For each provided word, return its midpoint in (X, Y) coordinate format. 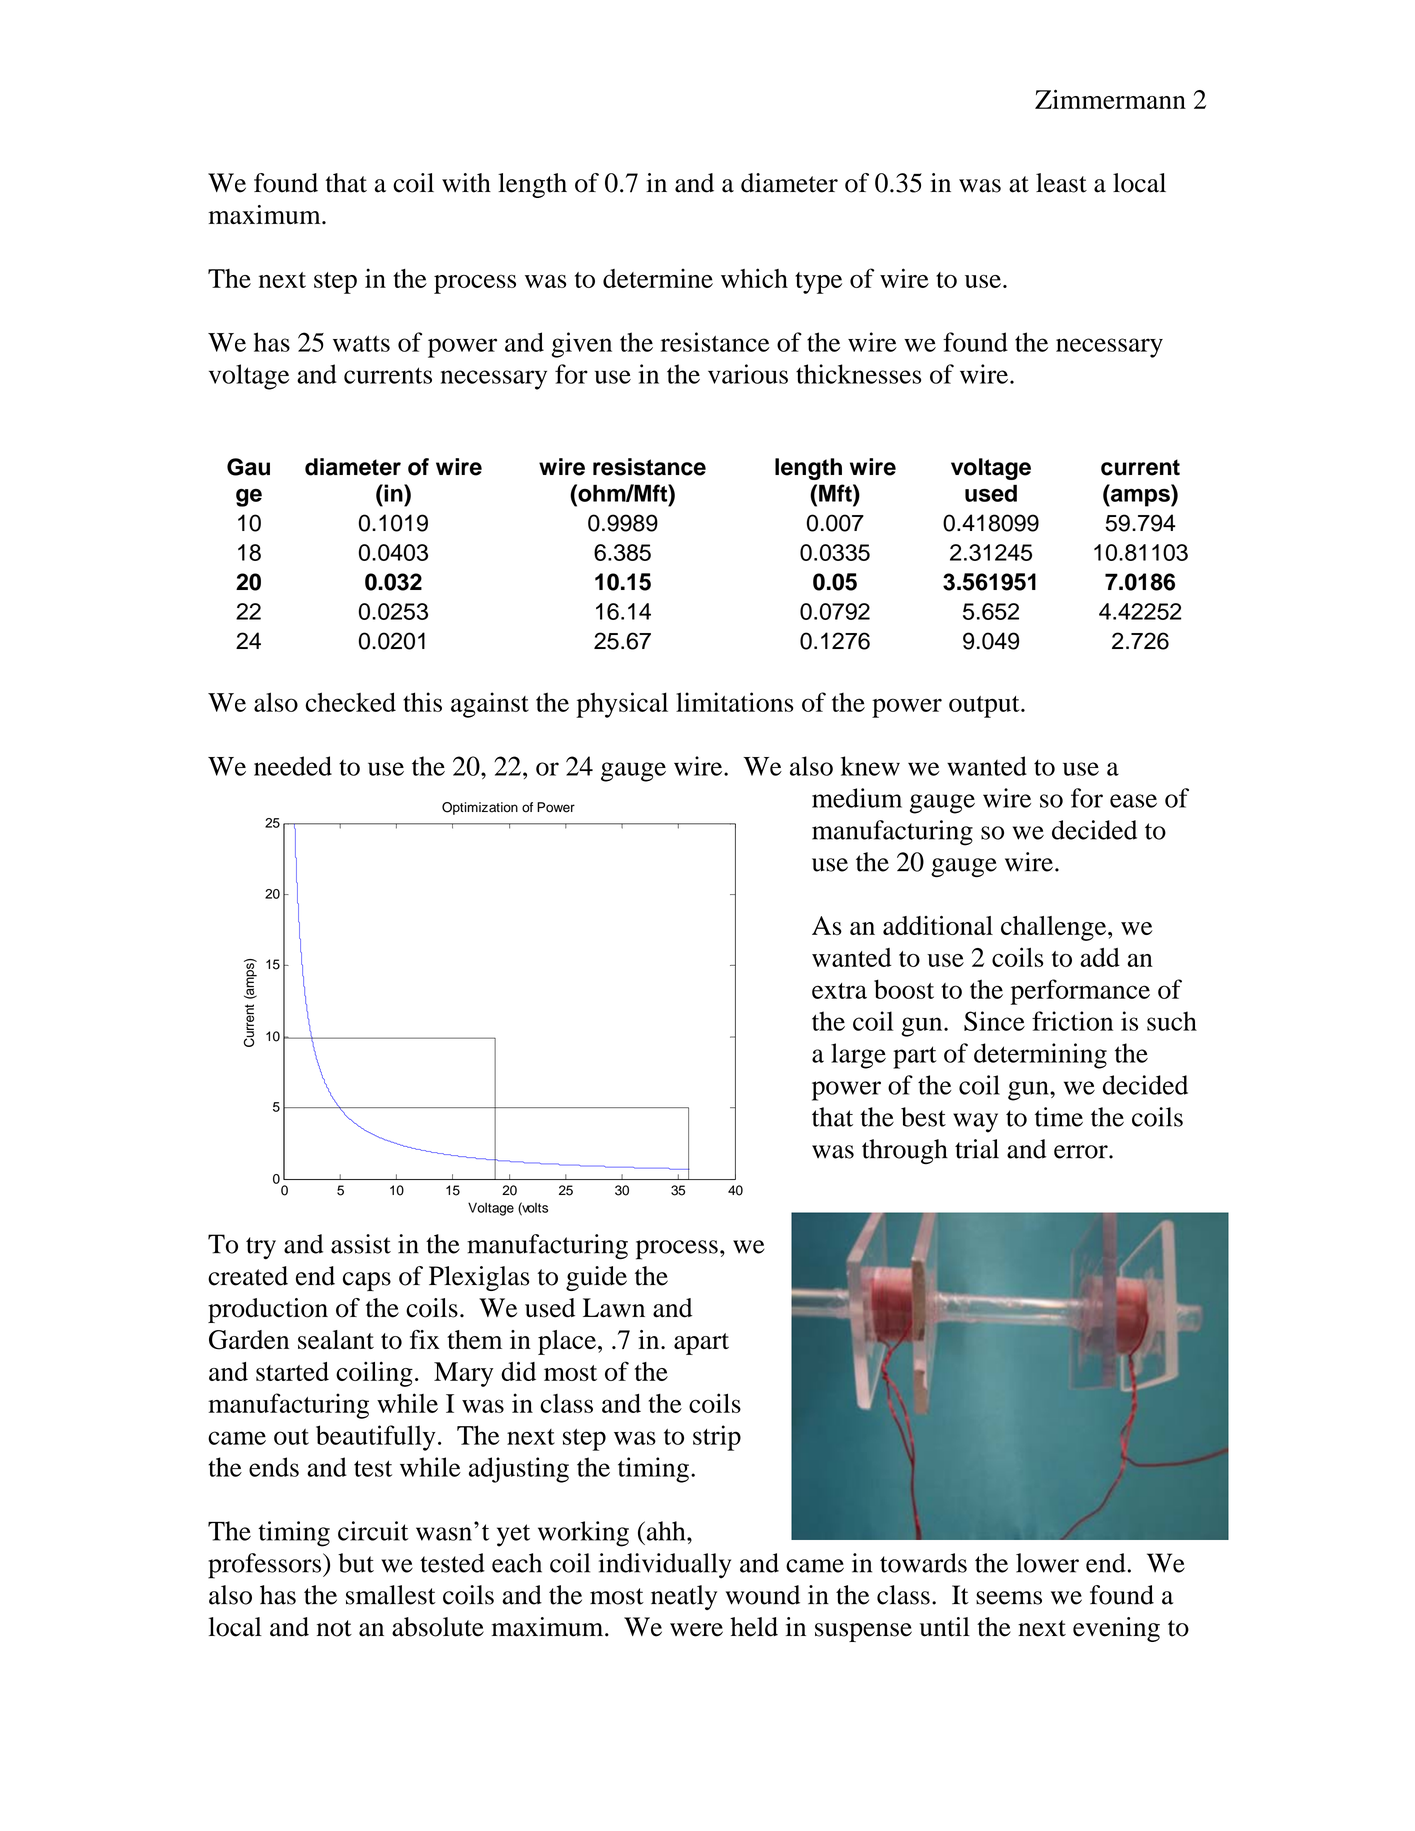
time (1059, 1117)
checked (351, 702)
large (858, 1056)
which (754, 278)
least (1061, 183)
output (985, 707)
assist (361, 1244)
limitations (735, 702)
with (466, 183)
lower (1047, 1563)
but (356, 1563)
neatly (684, 1597)
